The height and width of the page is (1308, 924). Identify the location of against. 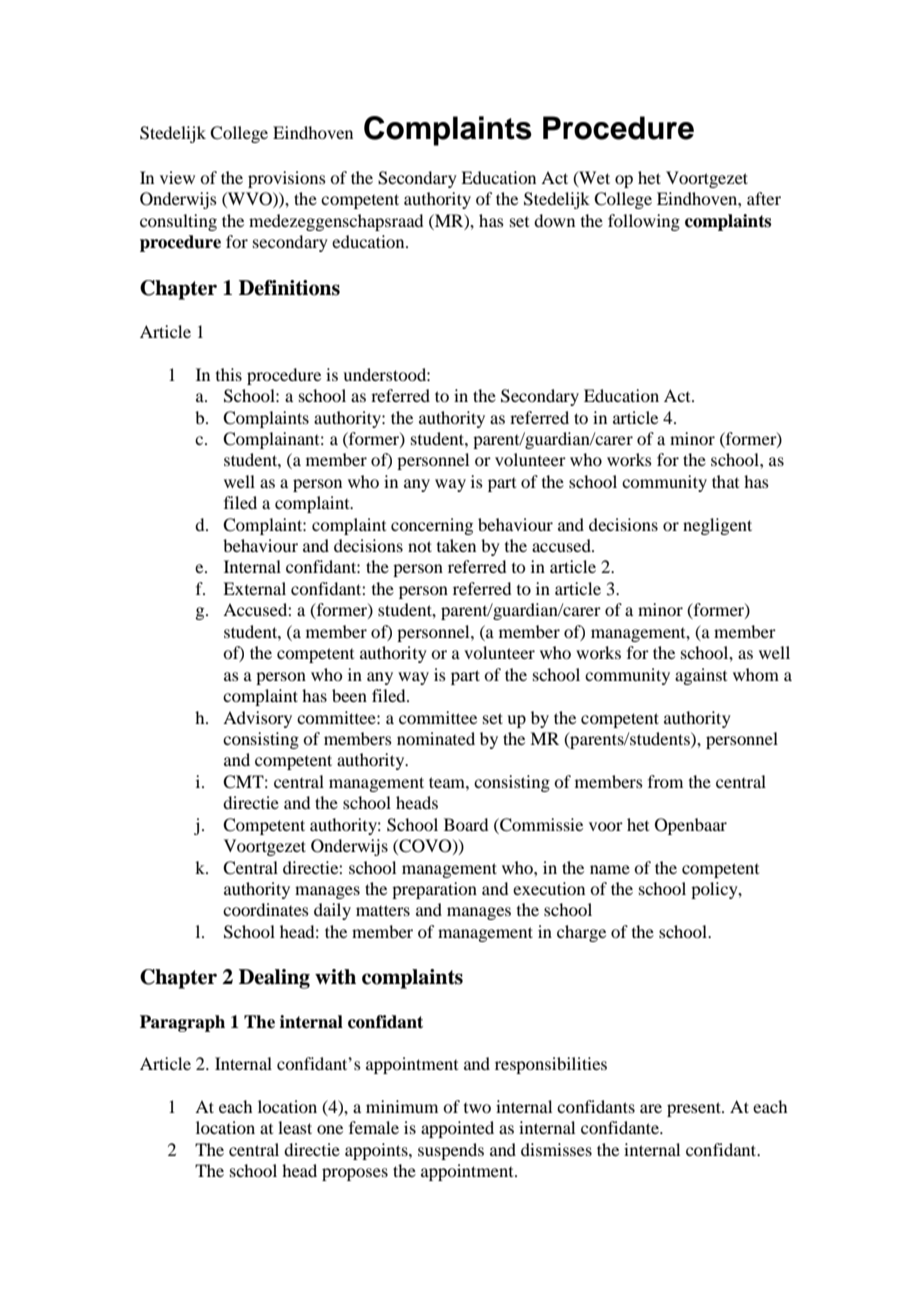
(701, 676).
